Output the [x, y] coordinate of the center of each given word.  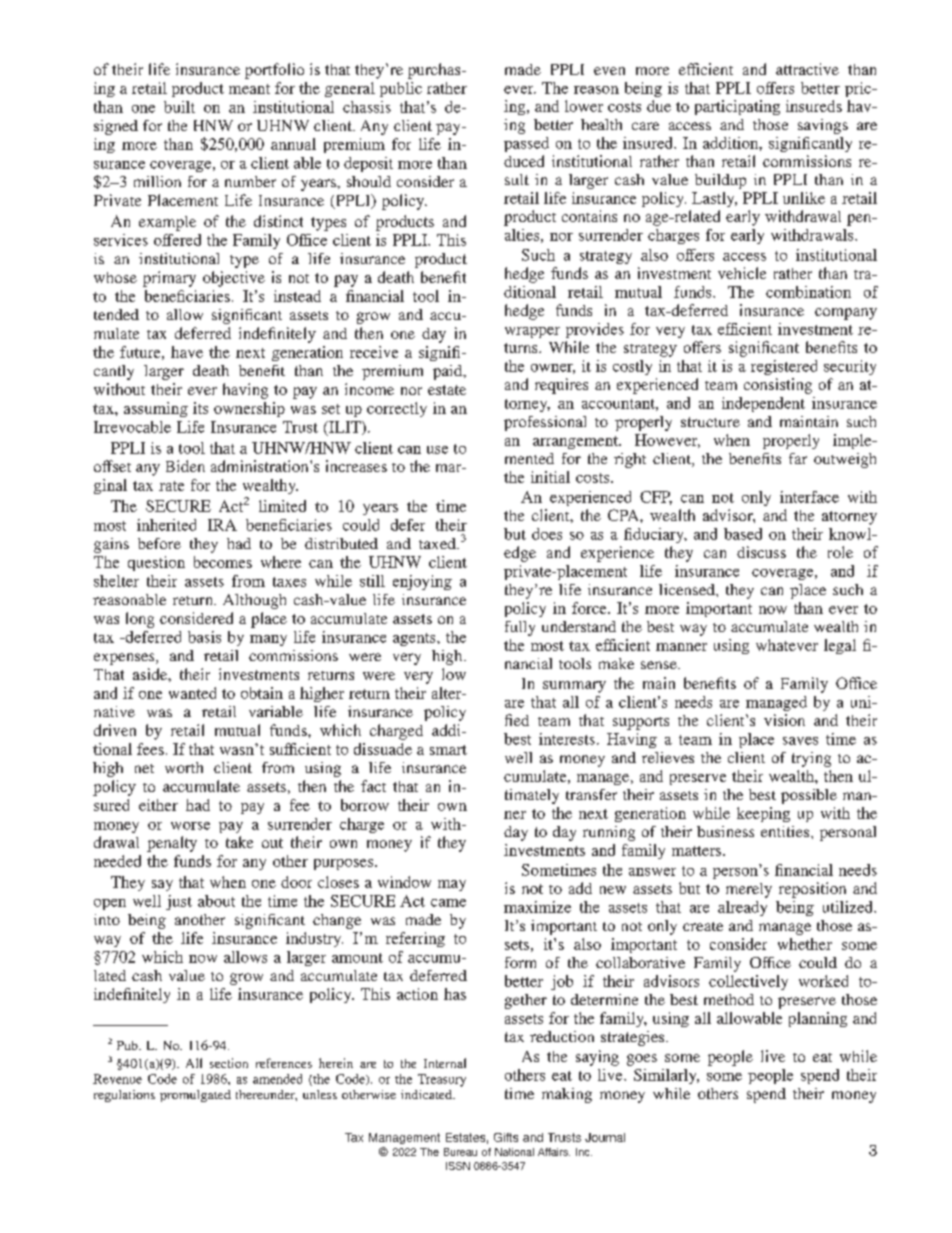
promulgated [195, 1096]
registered [784, 367]
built [179, 107]
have [187, 352]
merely [749, 890]
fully [520, 628]
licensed [688, 589]
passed [526, 144]
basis [204, 637]
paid [449, 372]
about [216, 901]
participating [737, 107]
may [452, 885]
